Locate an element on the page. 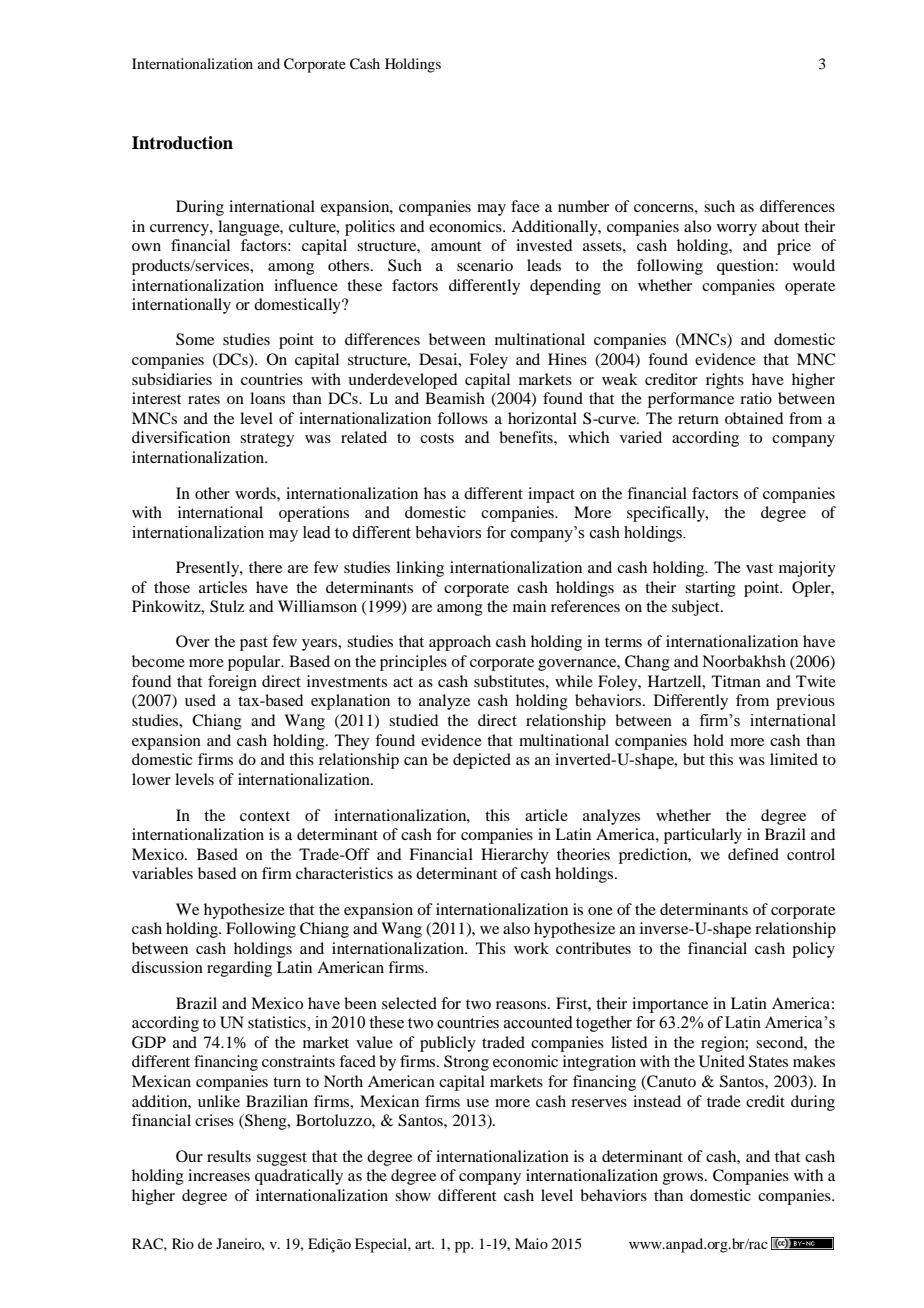 The width and height of the image is (924, 1308). approach is located at coordinates (460, 643).
